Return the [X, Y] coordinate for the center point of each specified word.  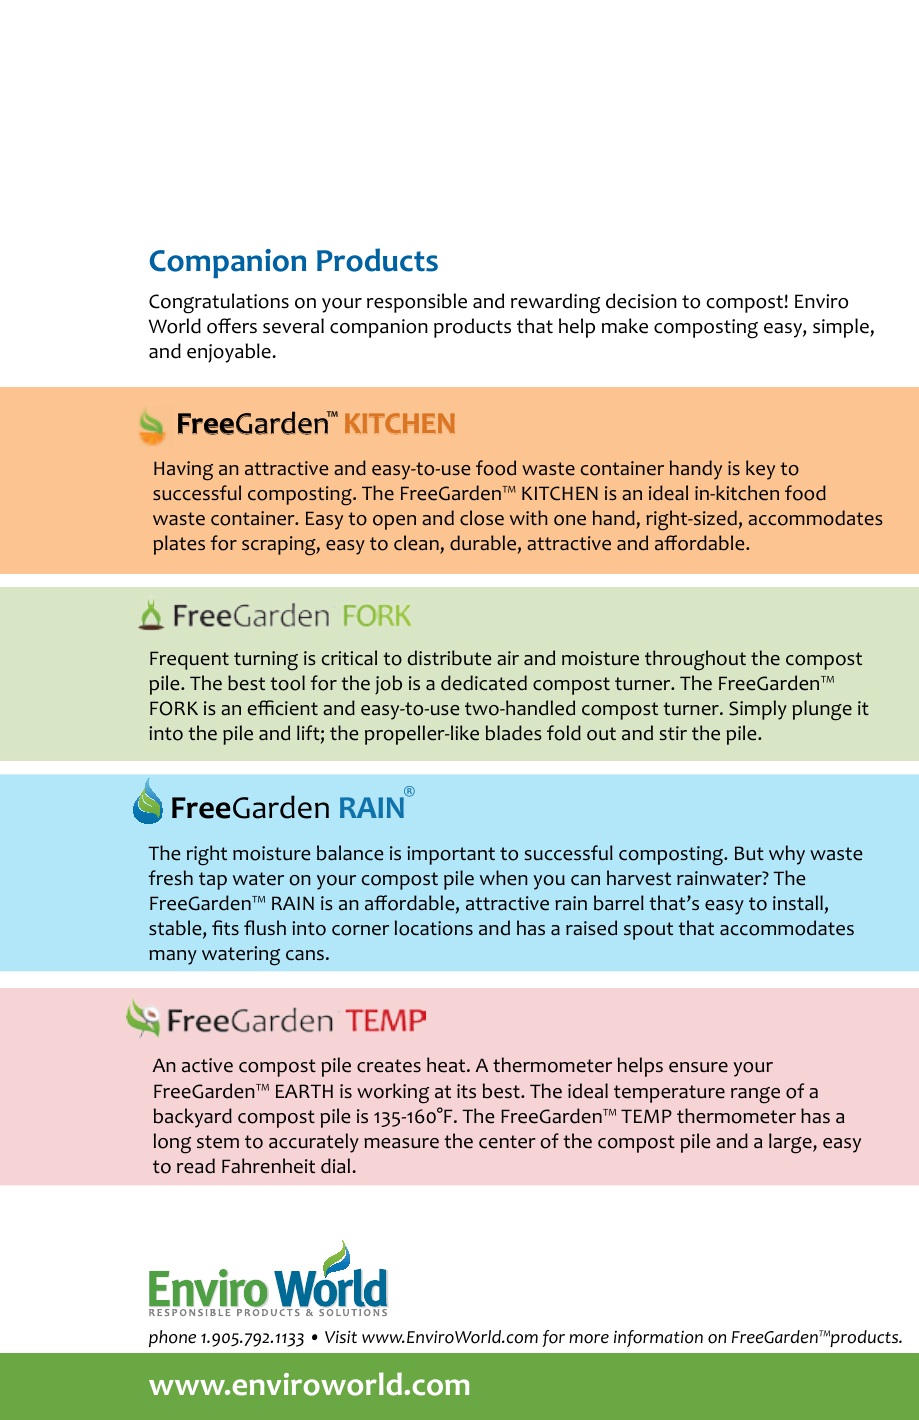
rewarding [555, 303]
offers [232, 326]
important [451, 855]
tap [213, 881]
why [787, 855]
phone [172, 1338]
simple [842, 328]
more [589, 1339]
